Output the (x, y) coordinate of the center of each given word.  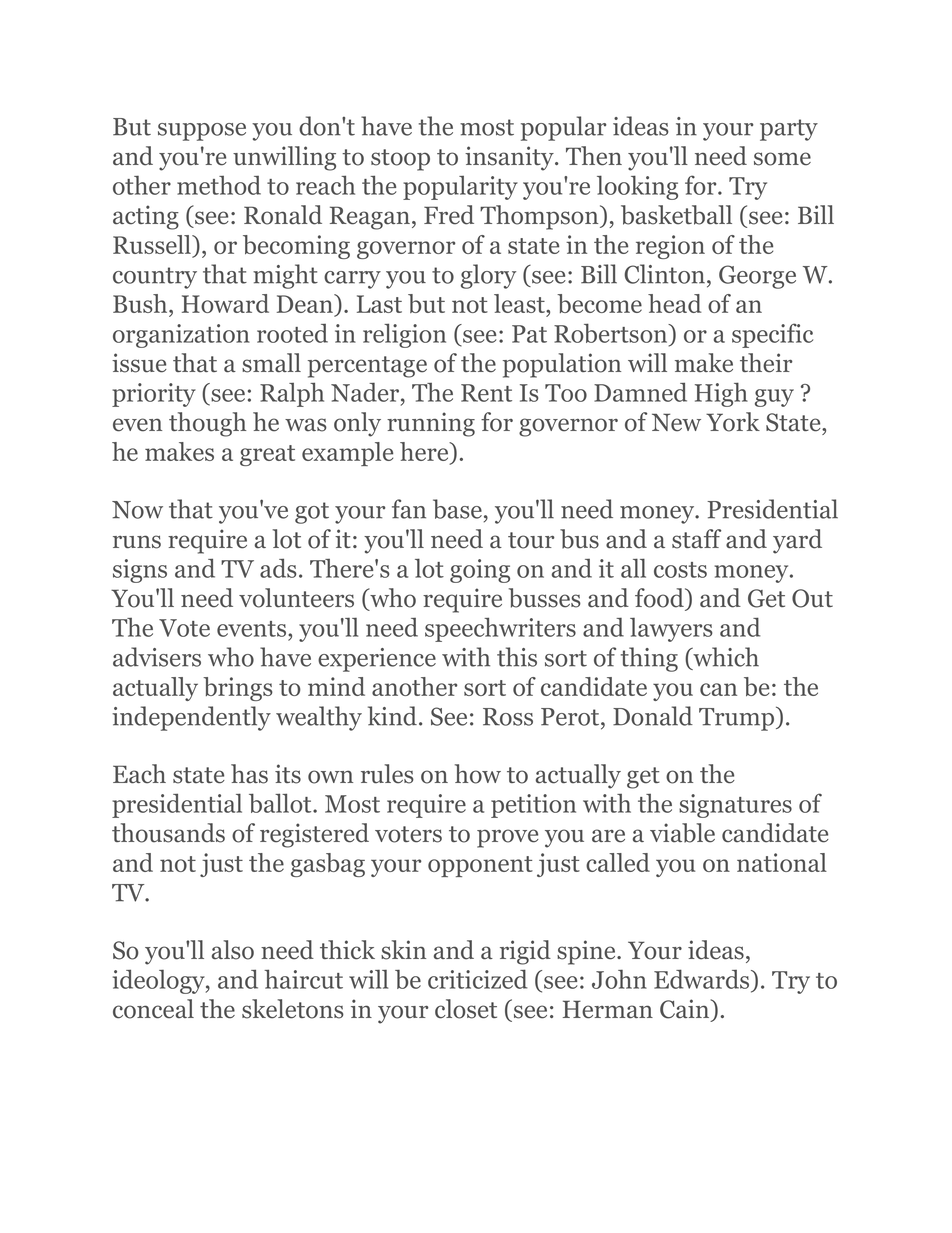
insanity (510, 158)
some (782, 159)
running (431, 424)
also (233, 950)
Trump (738, 718)
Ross (508, 717)
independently (191, 718)
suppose (202, 132)
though (207, 424)
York (733, 422)
